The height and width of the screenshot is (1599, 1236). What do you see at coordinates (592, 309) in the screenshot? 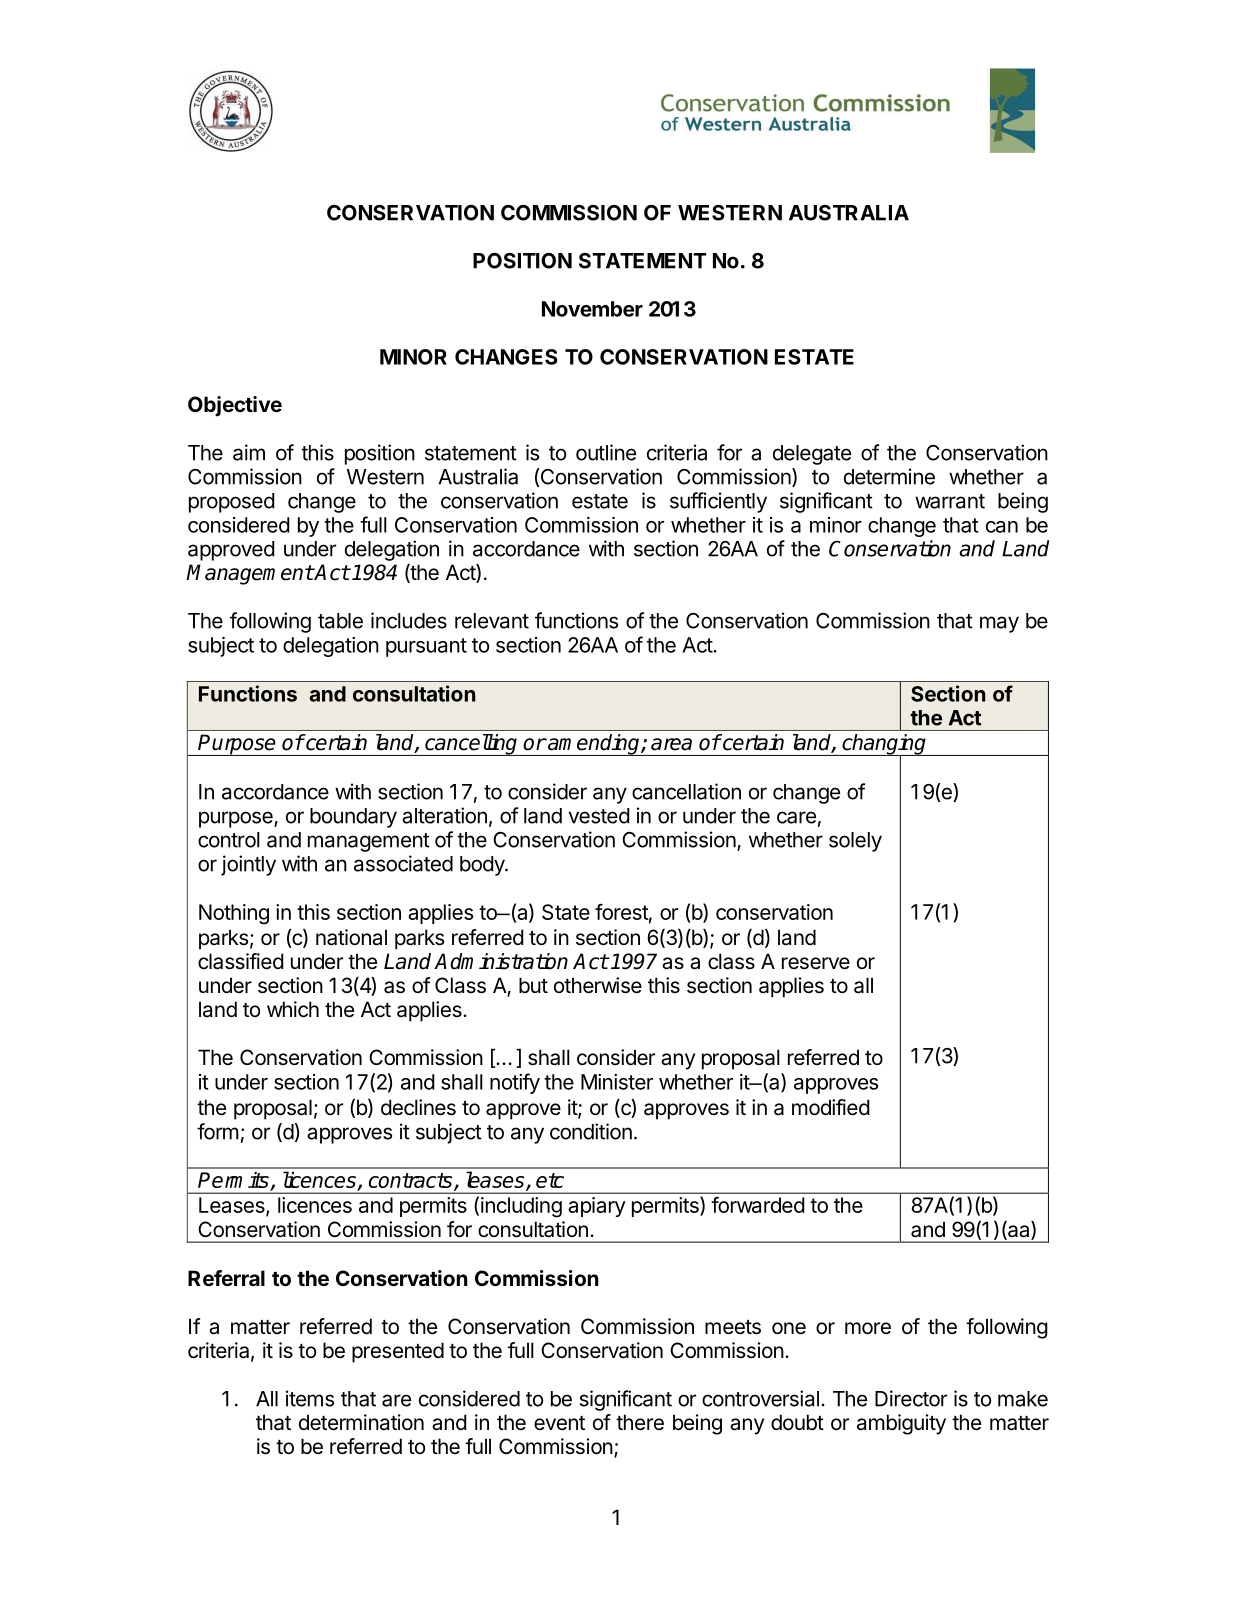
I see `November` at bounding box center [592, 309].
